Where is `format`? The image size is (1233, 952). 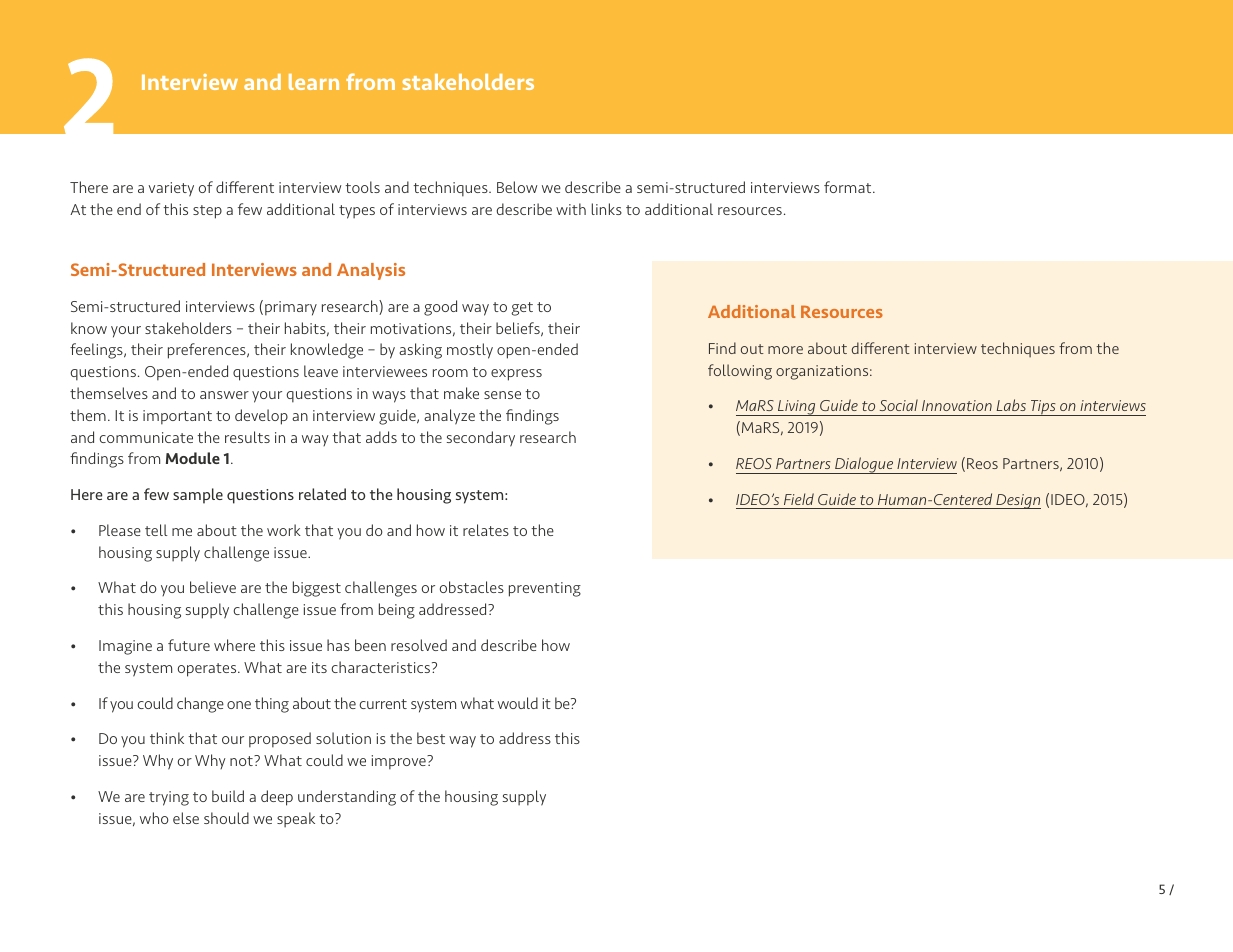
format is located at coordinates (849, 187).
